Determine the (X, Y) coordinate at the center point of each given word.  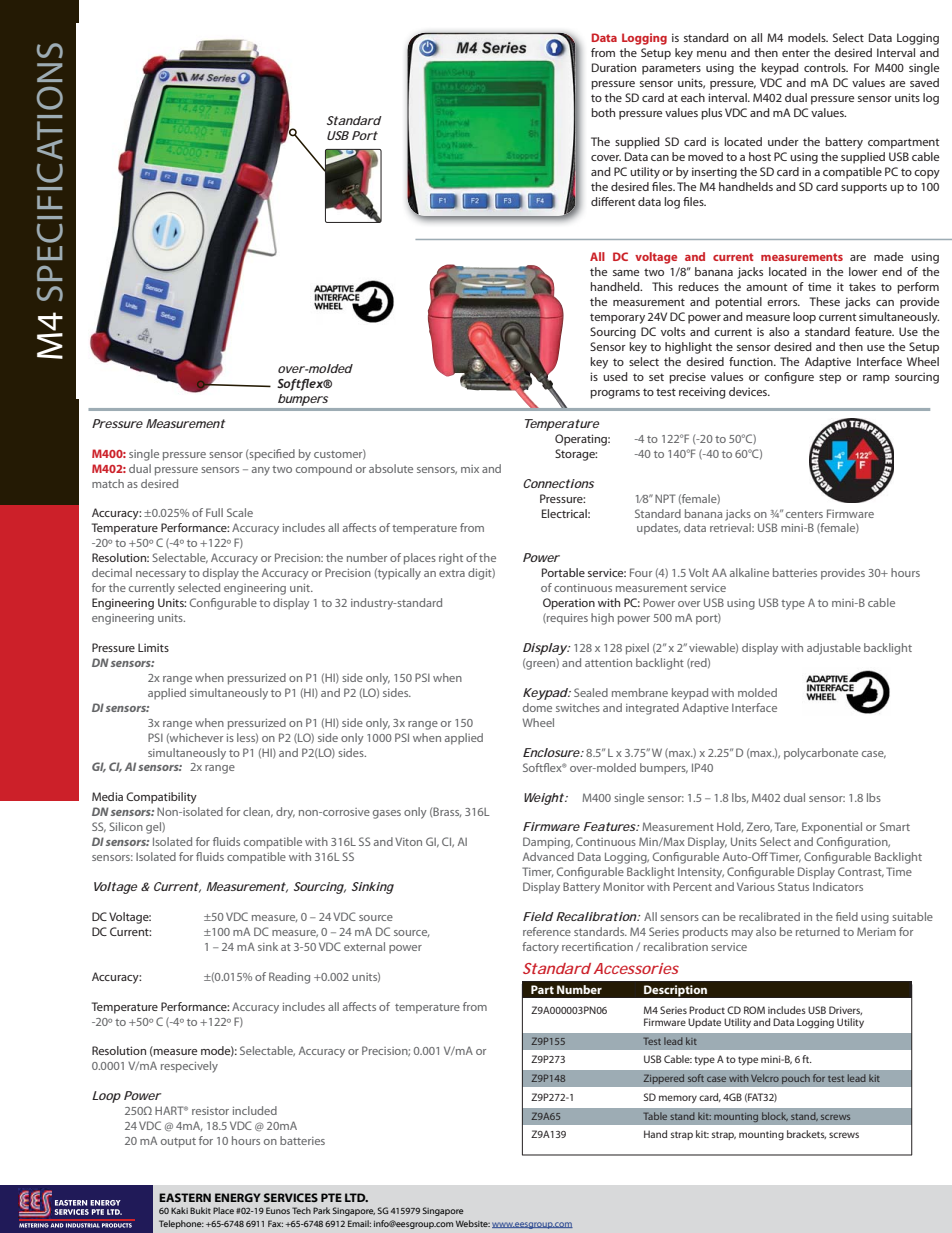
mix (470, 469)
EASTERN (185, 1197)
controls (826, 67)
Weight (544, 799)
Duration (614, 67)
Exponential (832, 828)
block (775, 1116)
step (830, 378)
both (603, 112)
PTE (331, 1197)
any (261, 471)
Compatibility (161, 798)
